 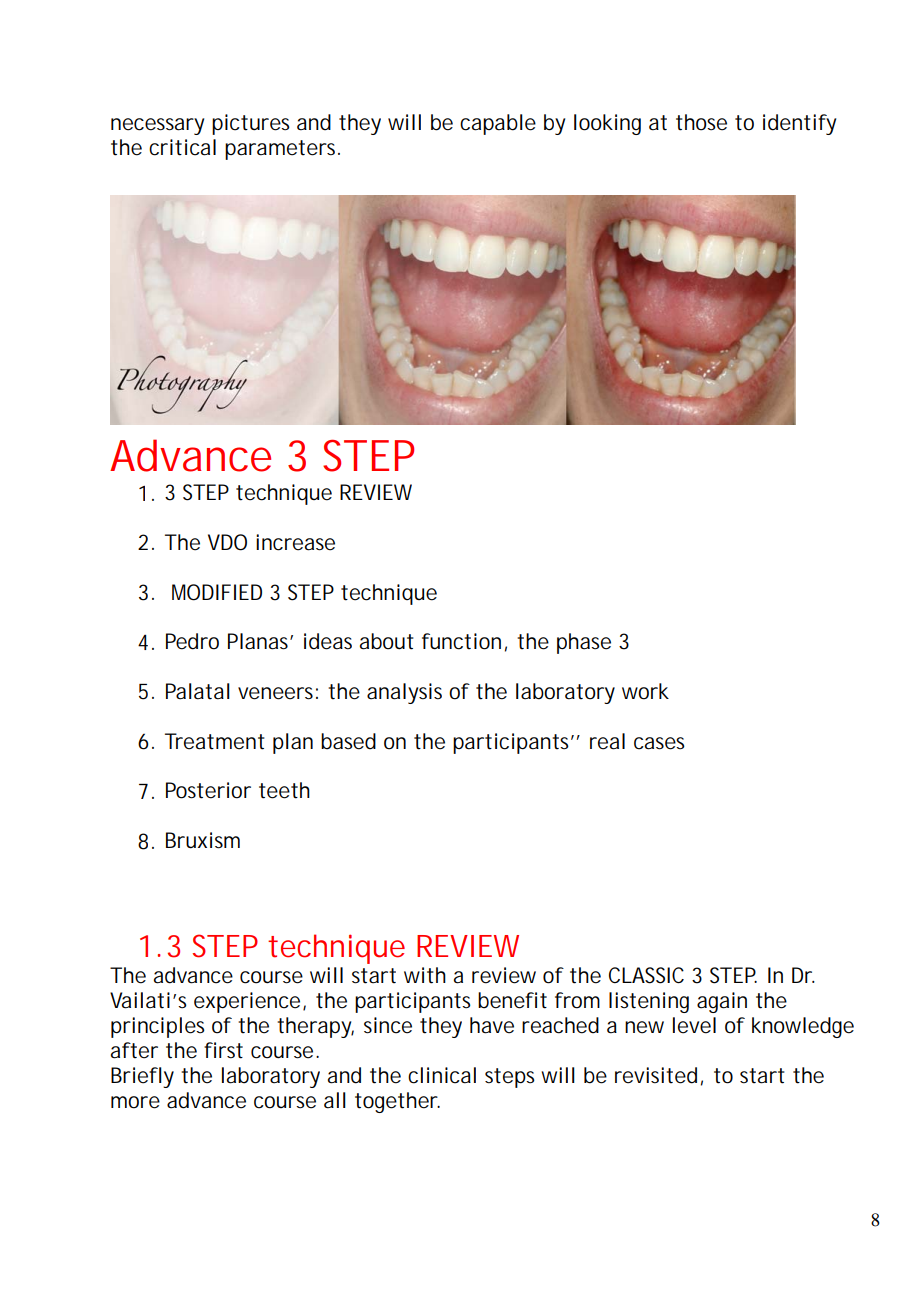 I want to click on phase, so click(x=584, y=643).
